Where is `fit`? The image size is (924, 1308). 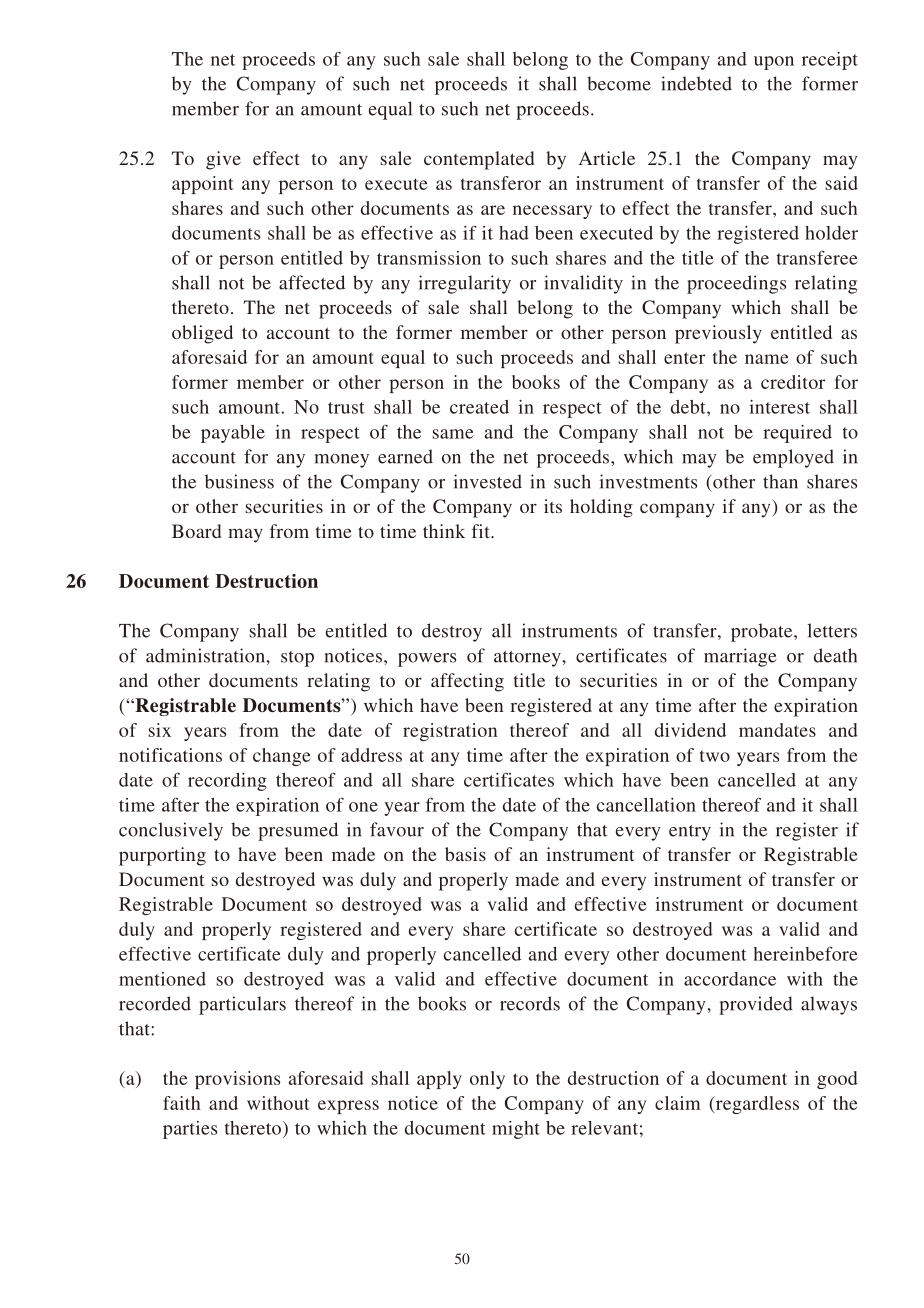
fit is located at coordinates (482, 531).
